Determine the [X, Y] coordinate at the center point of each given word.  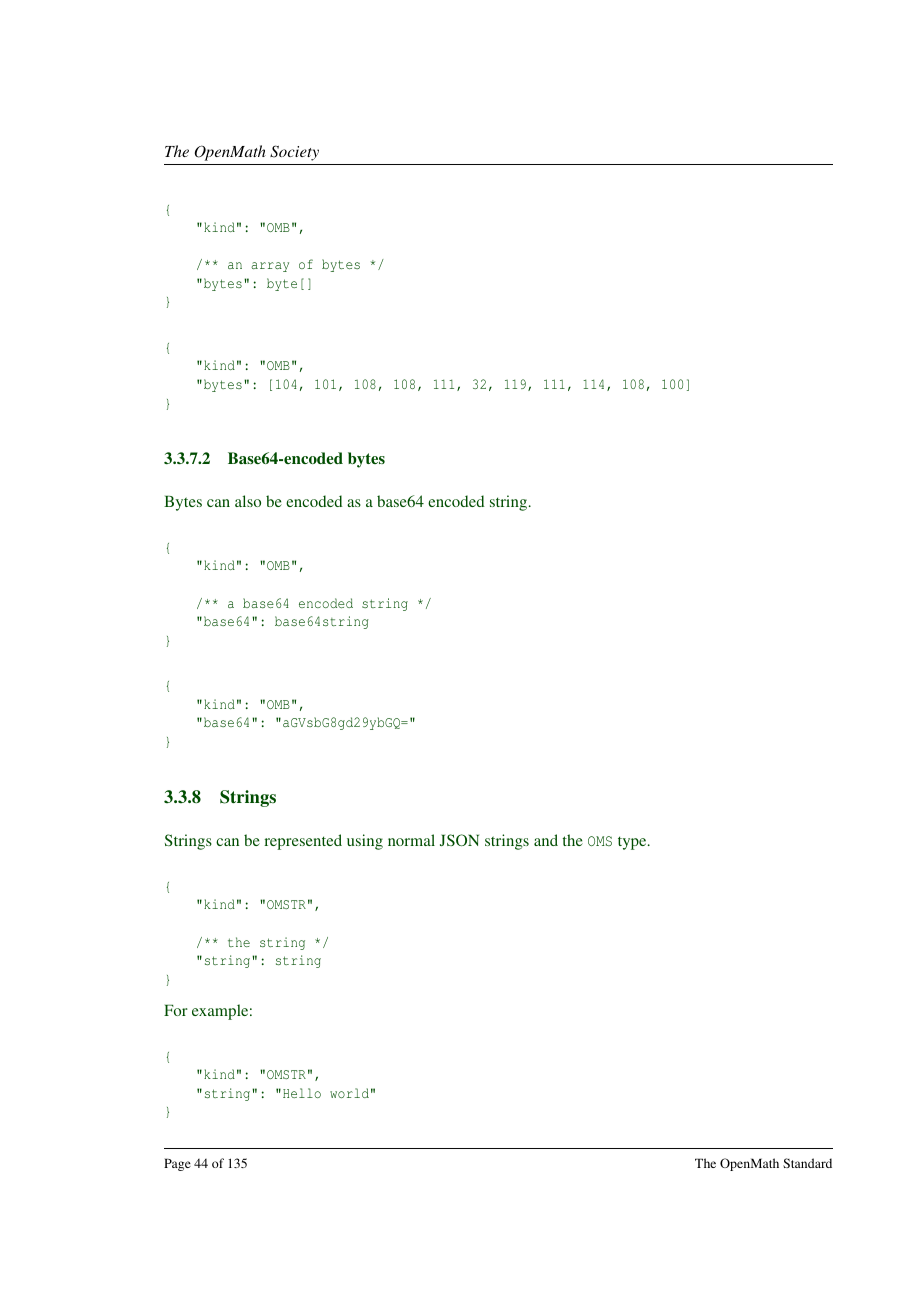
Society [294, 153]
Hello [302, 1093]
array [270, 267]
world [349, 1093]
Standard [807, 1163]
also [248, 501]
